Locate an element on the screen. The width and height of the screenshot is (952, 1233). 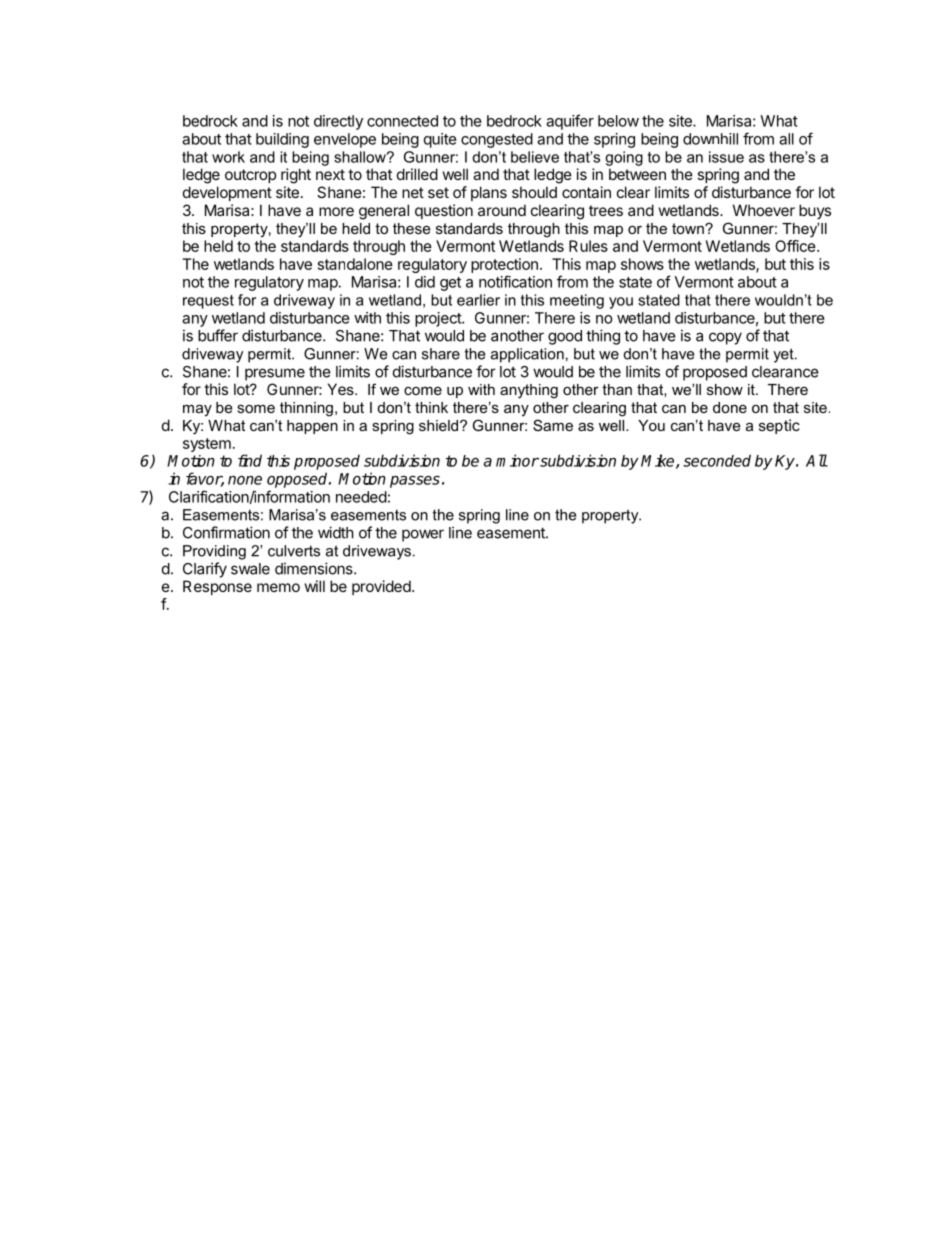
congested is located at coordinates (497, 140).
